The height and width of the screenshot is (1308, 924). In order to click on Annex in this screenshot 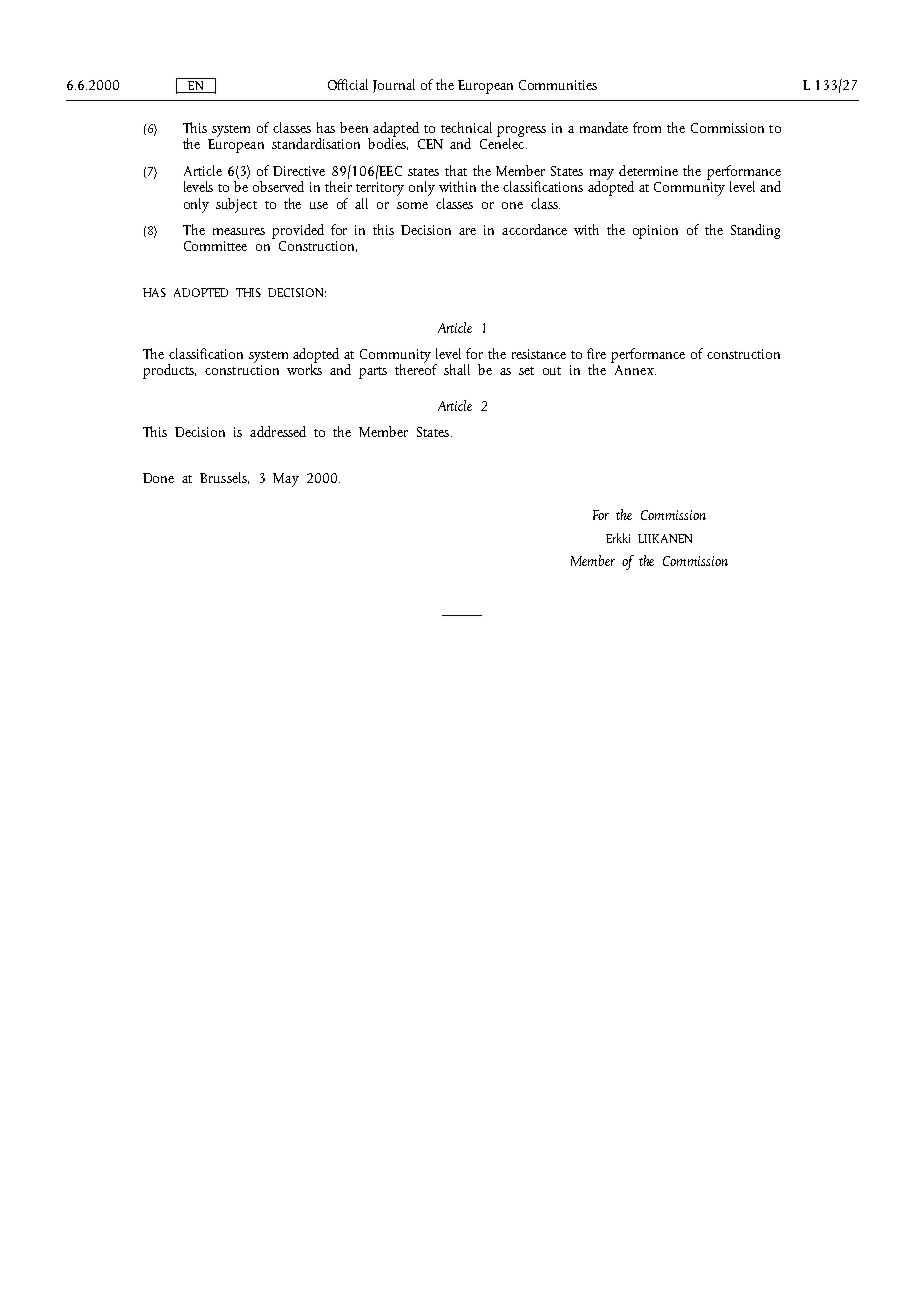, I will do `click(635, 370)`.
